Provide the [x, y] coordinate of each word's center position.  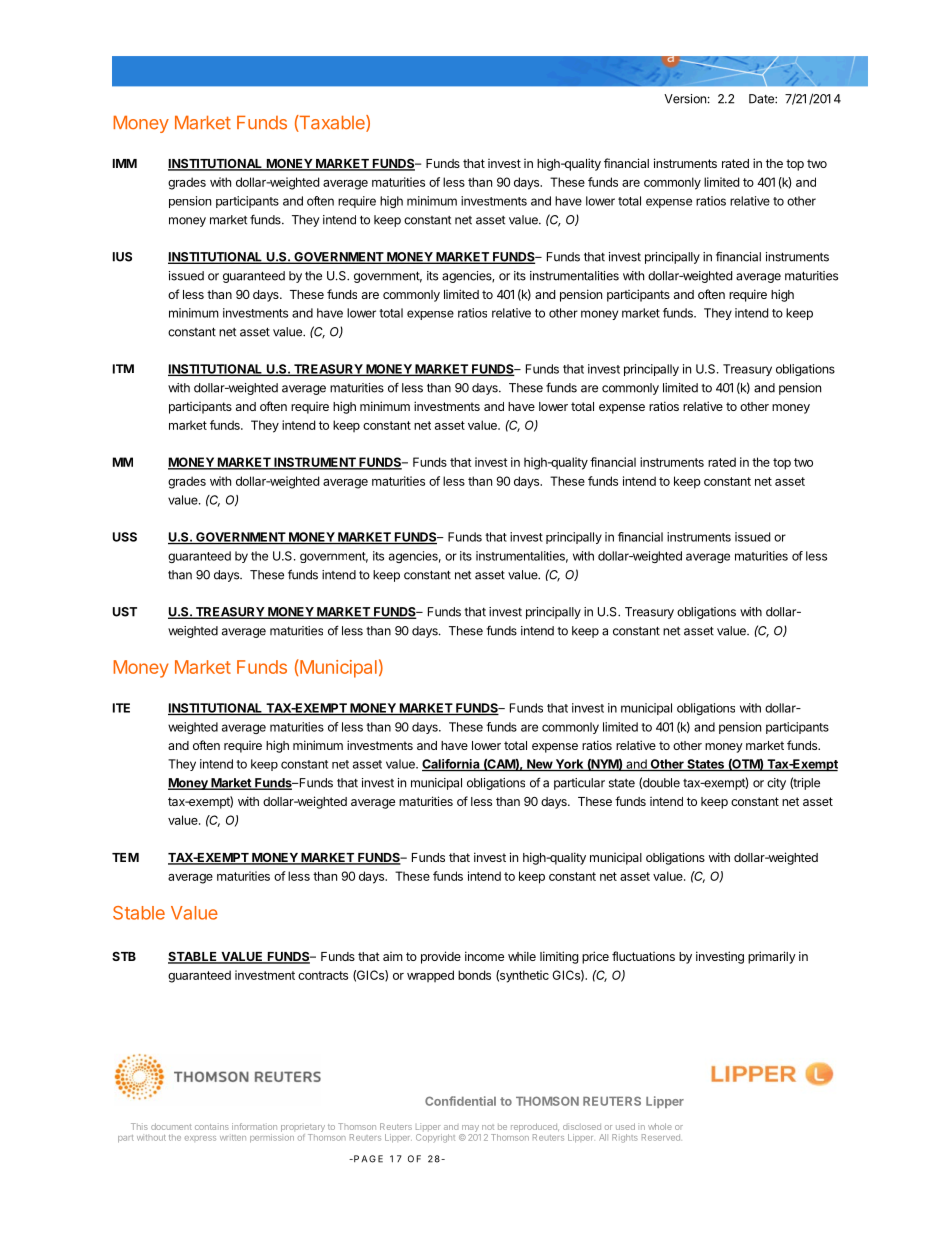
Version [685, 99]
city [776, 784]
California [452, 765]
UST [125, 612]
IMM [125, 163]
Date [762, 99]
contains [212, 1126]
